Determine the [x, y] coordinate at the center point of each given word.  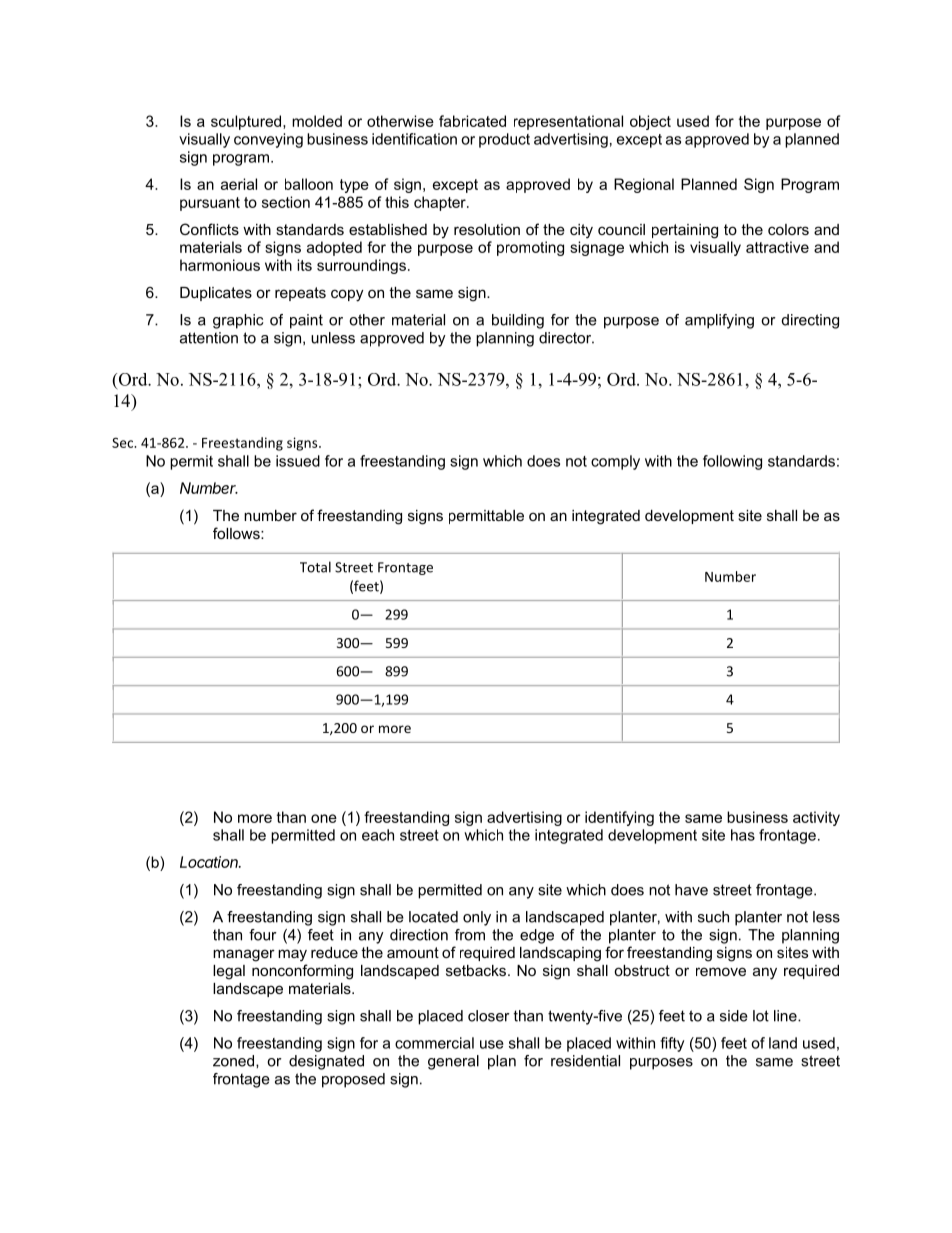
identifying [619, 818]
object [650, 122]
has [743, 835]
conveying [268, 140]
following [732, 462]
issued [298, 461]
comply [615, 462]
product [504, 140]
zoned [235, 1061]
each [378, 835]
